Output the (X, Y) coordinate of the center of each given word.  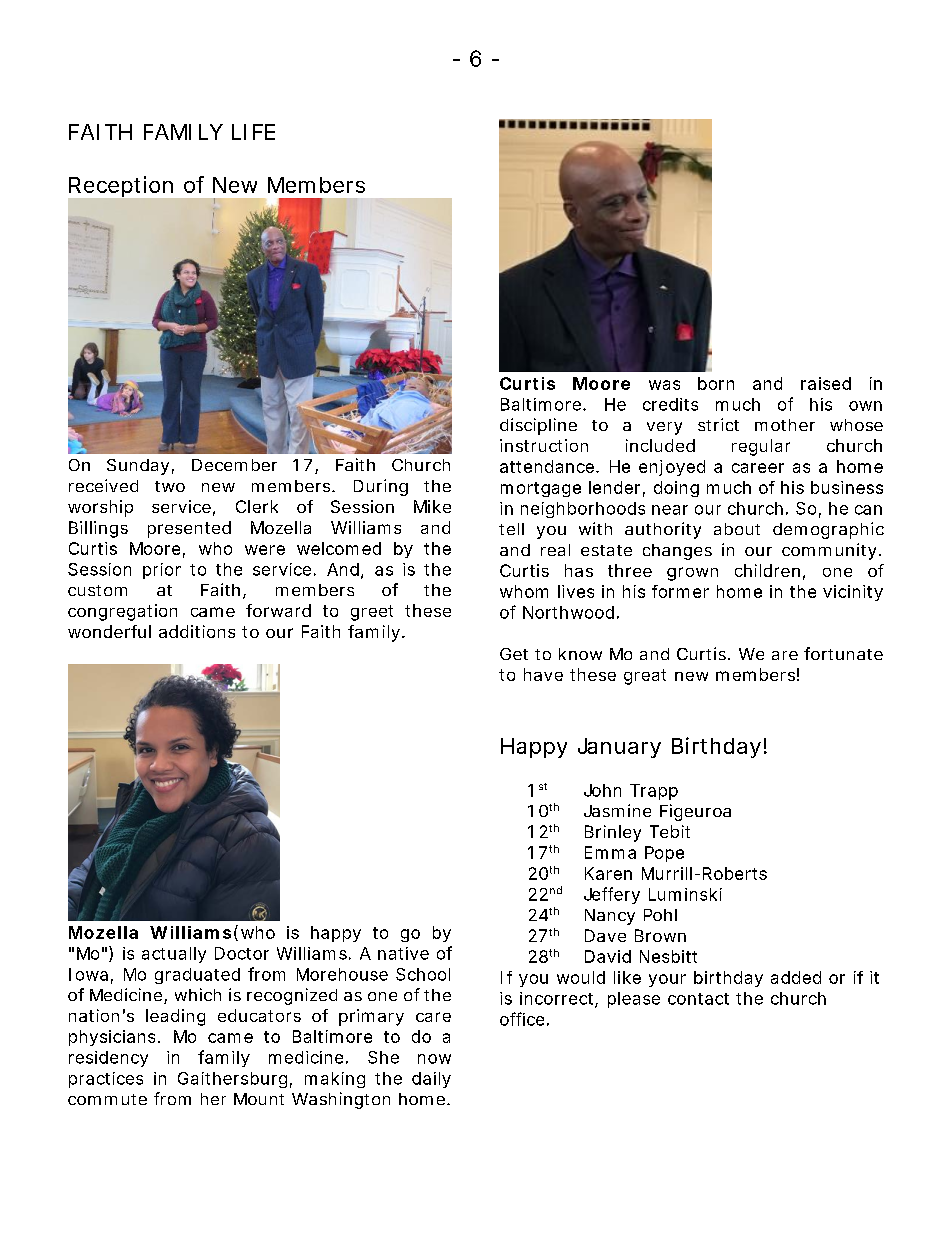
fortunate (843, 653)
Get (514, 654)
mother (785, 425)
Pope (664, 854)
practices (106, 1080)
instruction (544, 445)
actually (174, 955)
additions (197, 631)
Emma (610, 852)
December (234, 465)
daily (431, 1080)
